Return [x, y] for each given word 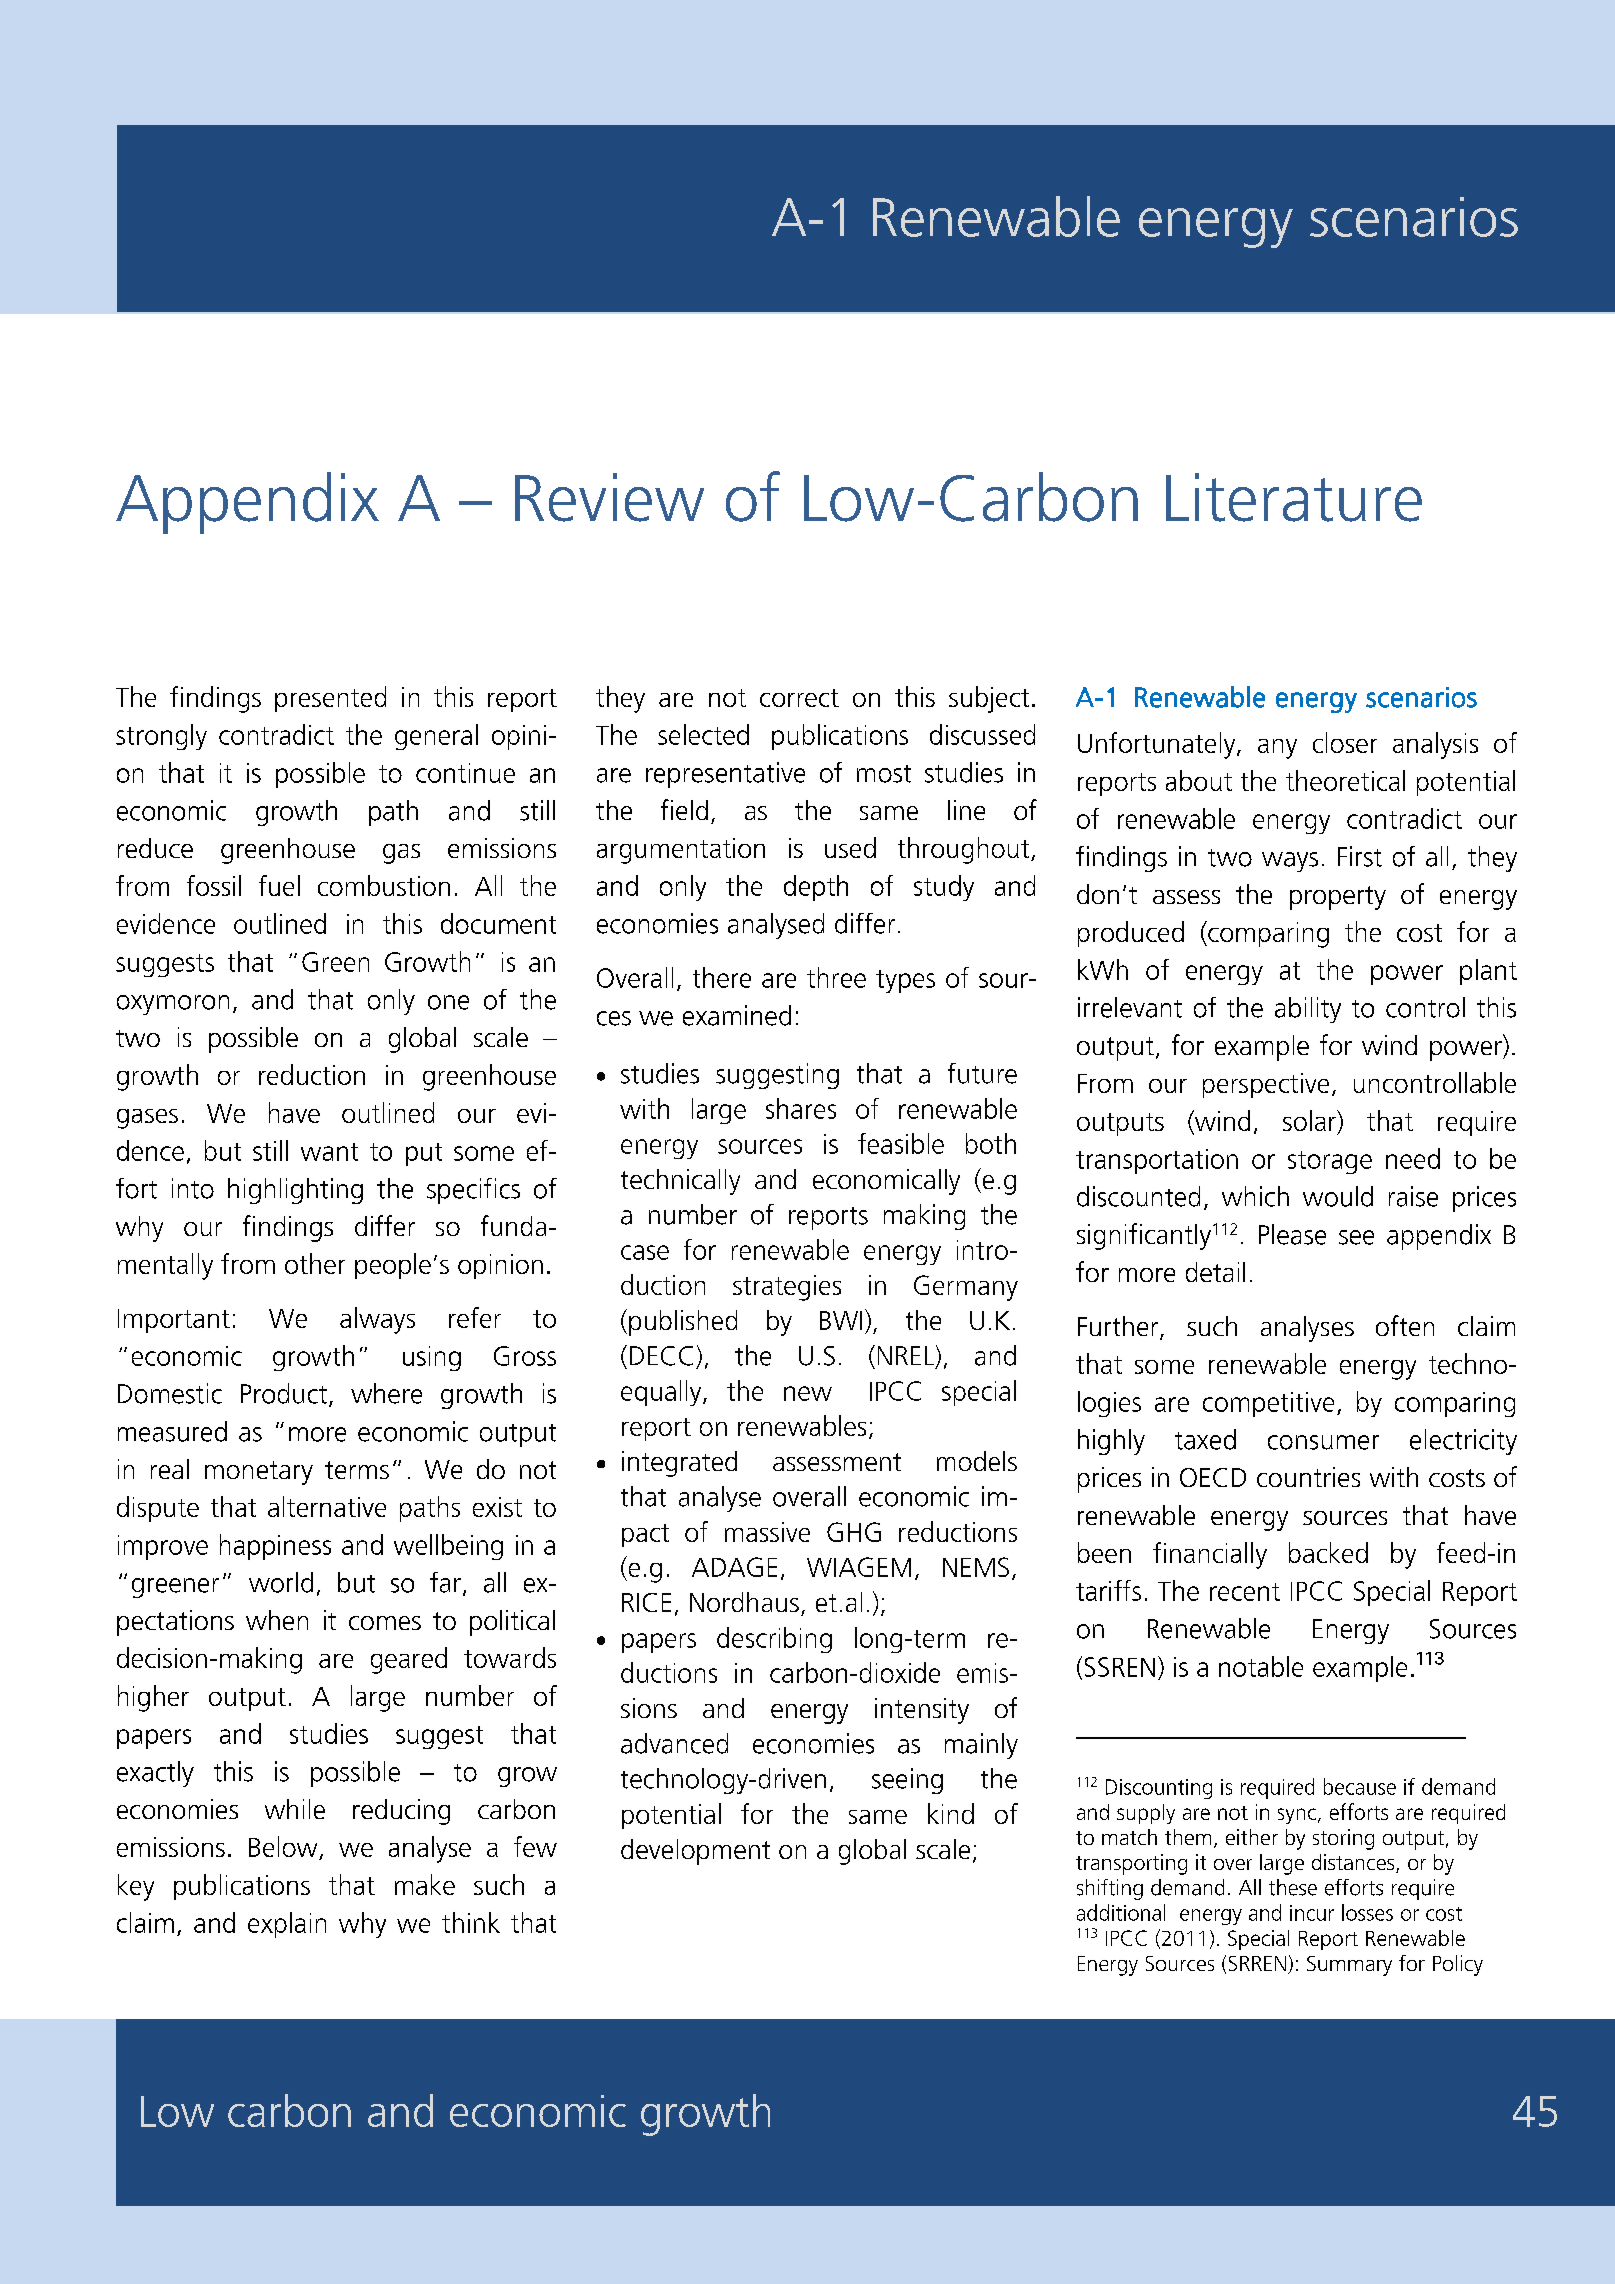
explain [287, 1925]
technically [680, 1182]
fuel [279, 885]
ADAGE [734, 1567]
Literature [1294, 497]
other [315, 1263]
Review [609, 497]
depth [816, 888]
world [281, 1582]
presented [330, 699]
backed [1328, 1552]
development [695, 1852]
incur [1312, 1913]
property [1338, 898]
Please [1292, 1234]
